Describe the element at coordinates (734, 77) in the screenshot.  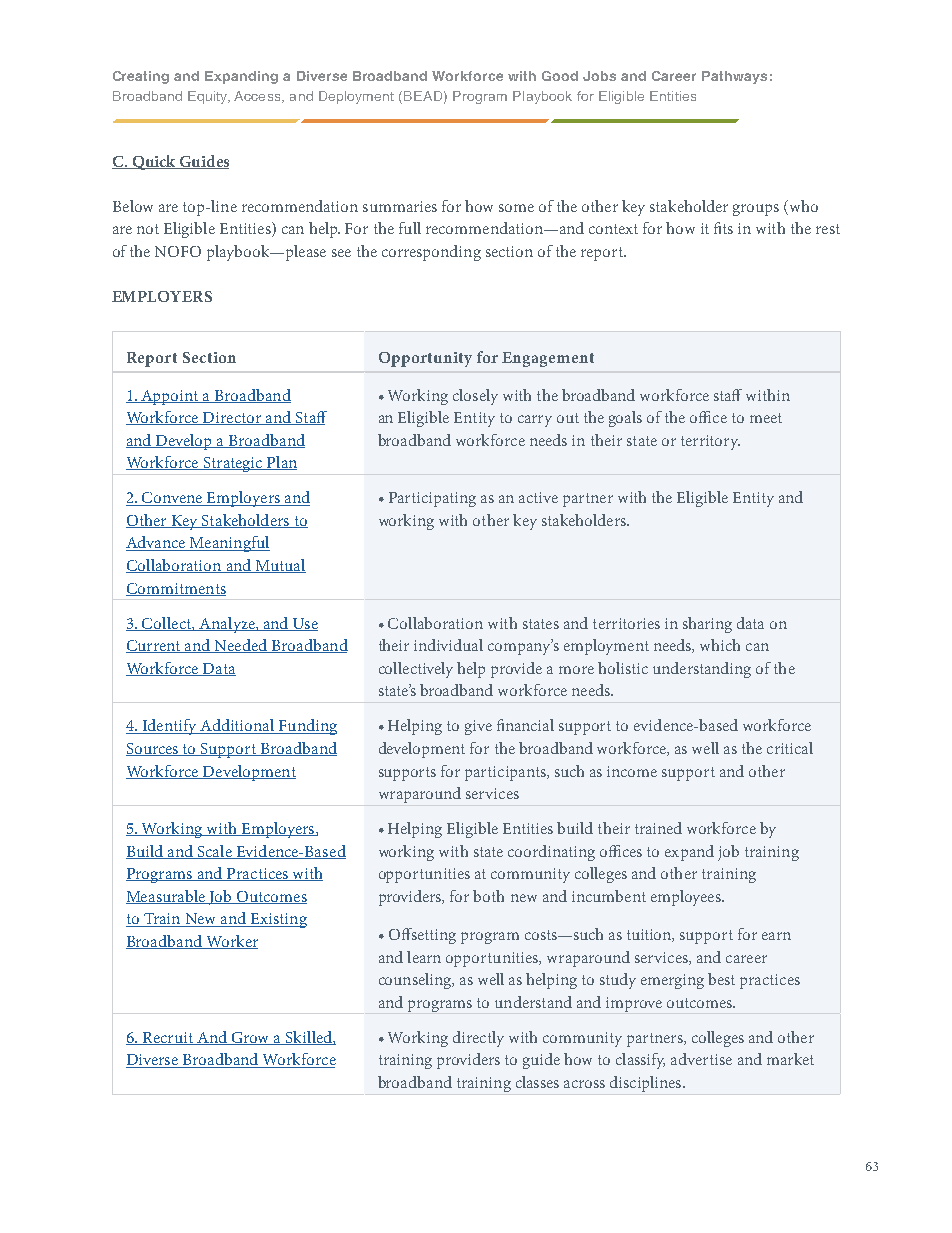
I see `Pathways` at that location.
